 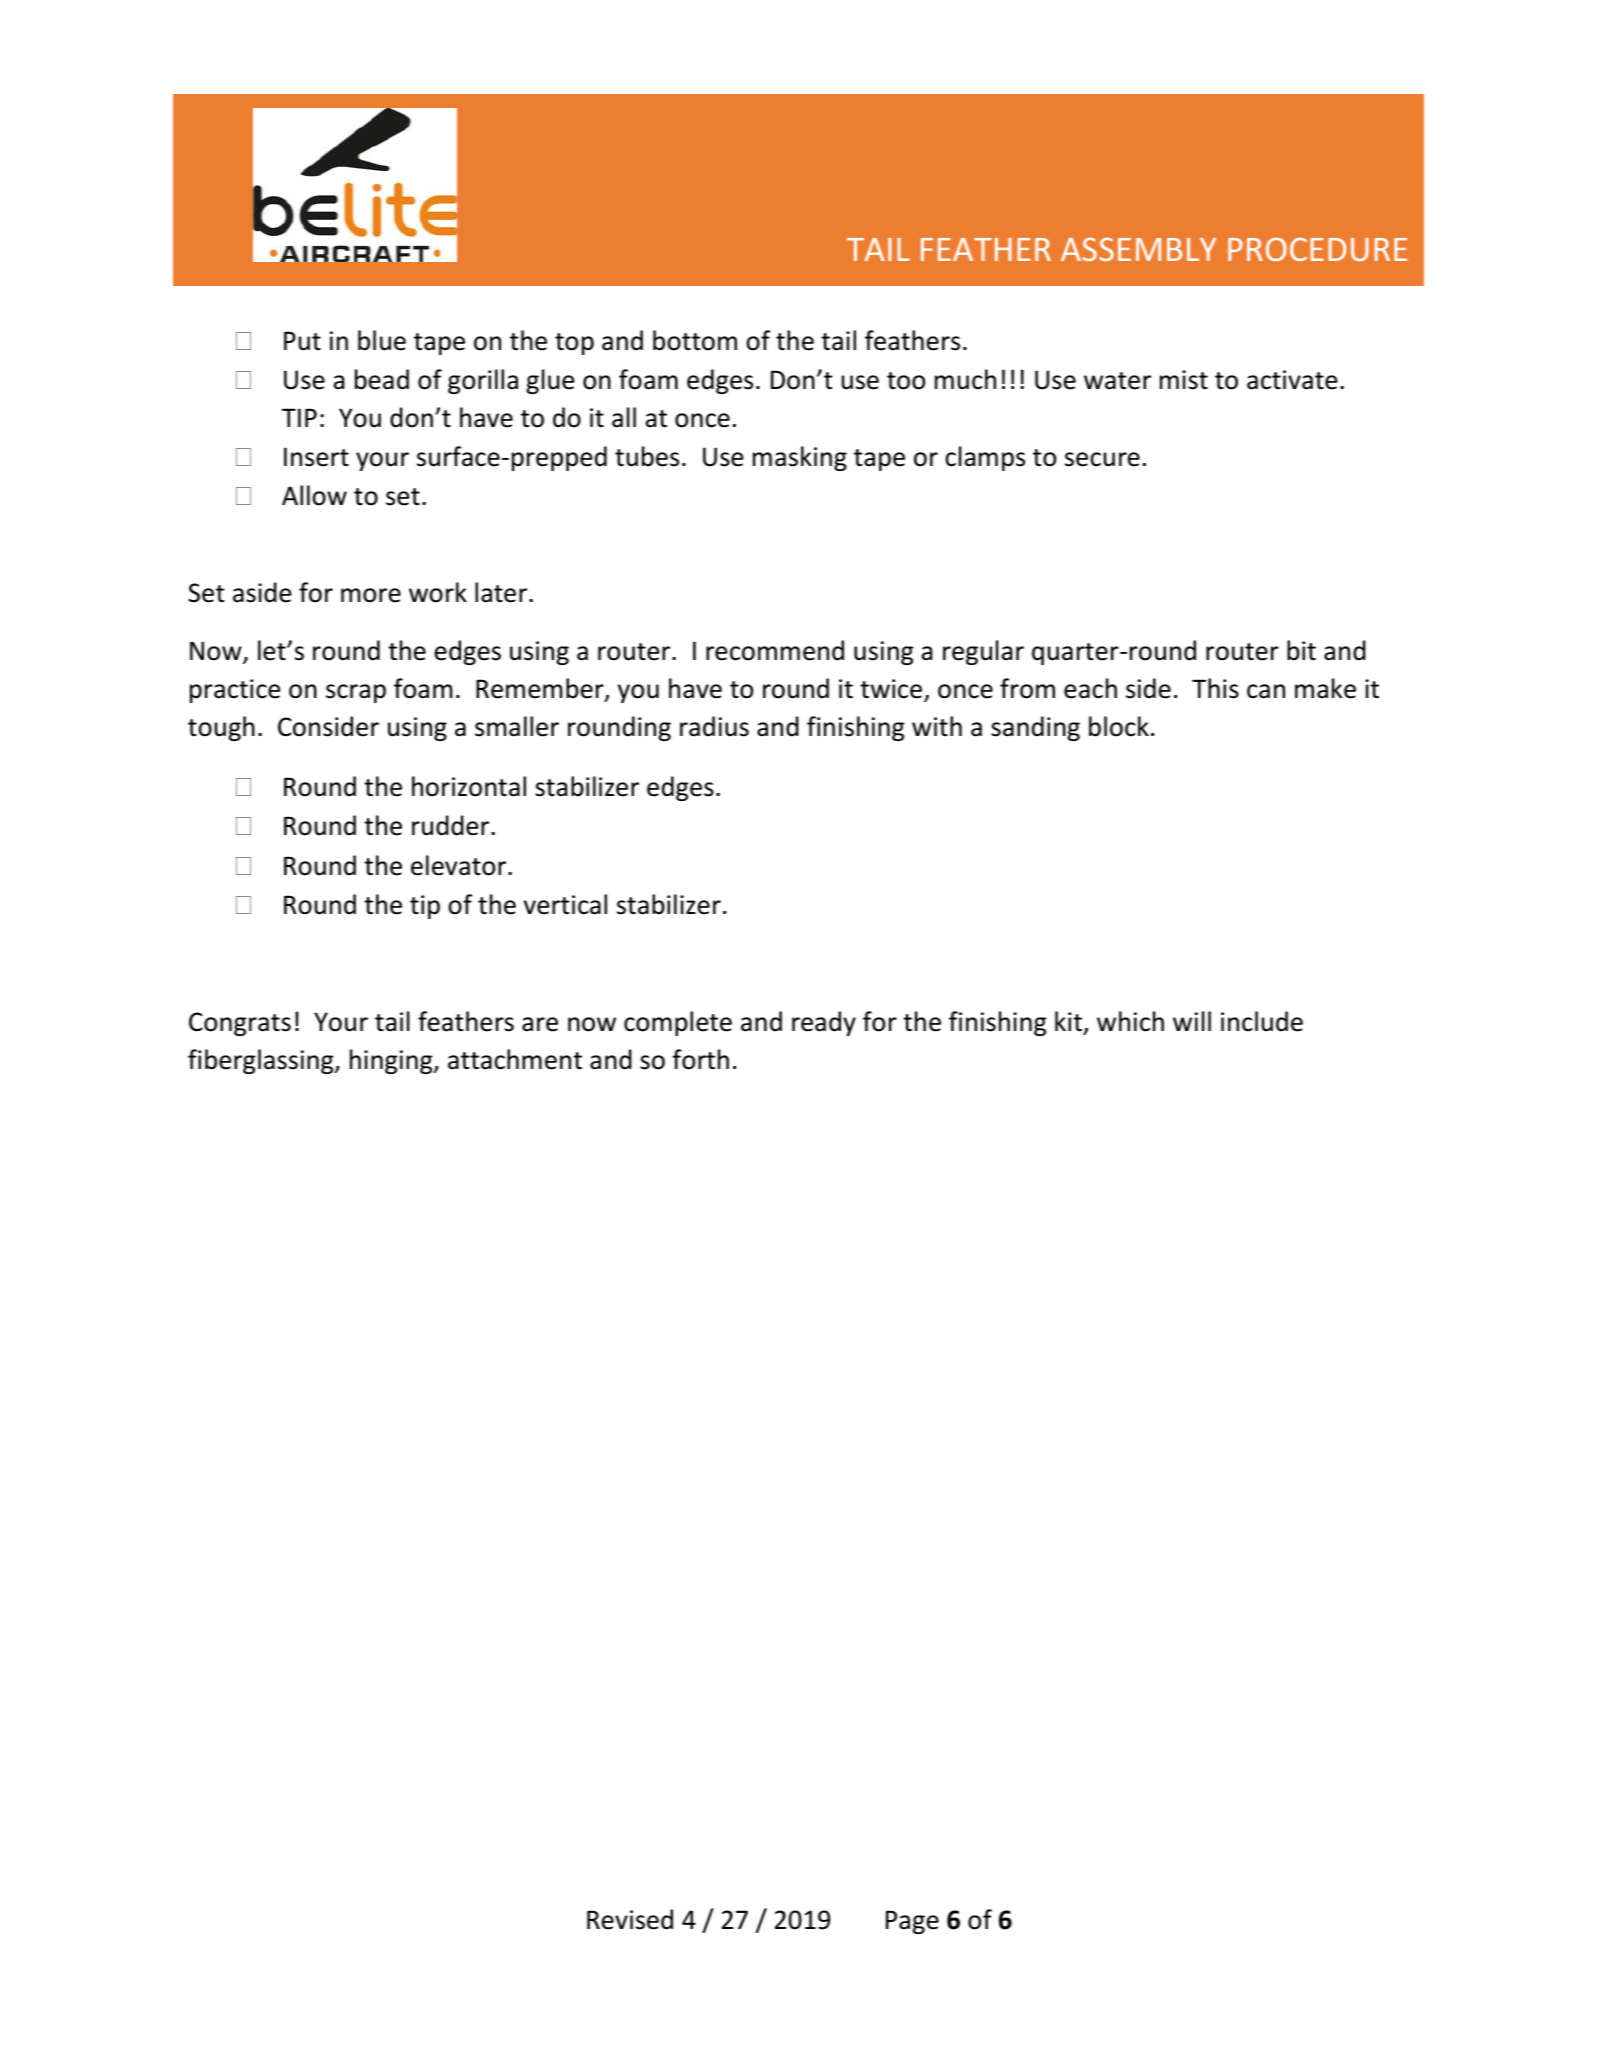 I want to click on bottom, so click(x=695, y=340).
